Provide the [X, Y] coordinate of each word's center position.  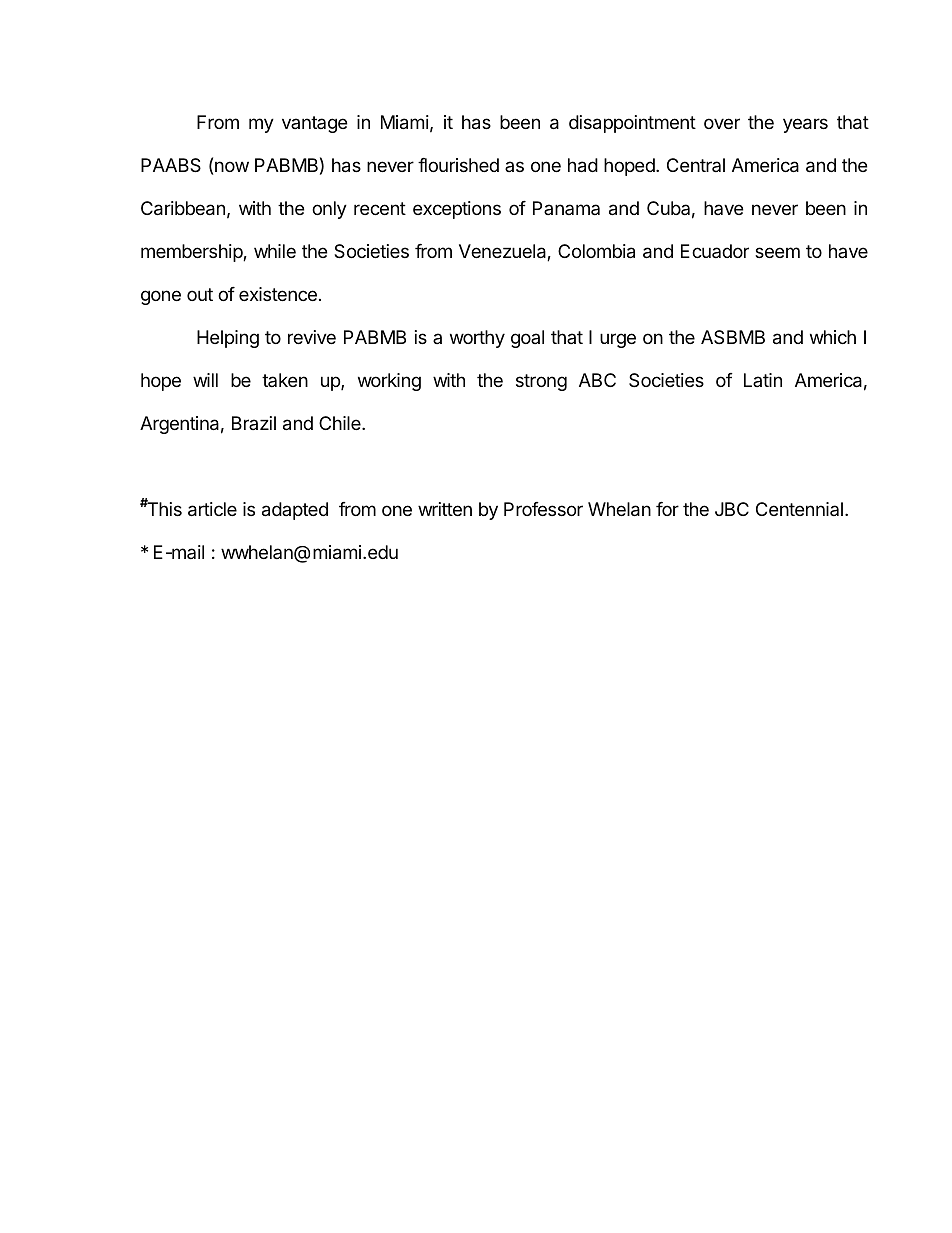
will [205, 380]
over [722, 123]
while [275, 251]
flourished [458, 165]
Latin [763, 380]
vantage [314, 124]
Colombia [596, 251]
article [212, 509]
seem [777, 252]
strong [541, 382]
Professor [543, 509]
